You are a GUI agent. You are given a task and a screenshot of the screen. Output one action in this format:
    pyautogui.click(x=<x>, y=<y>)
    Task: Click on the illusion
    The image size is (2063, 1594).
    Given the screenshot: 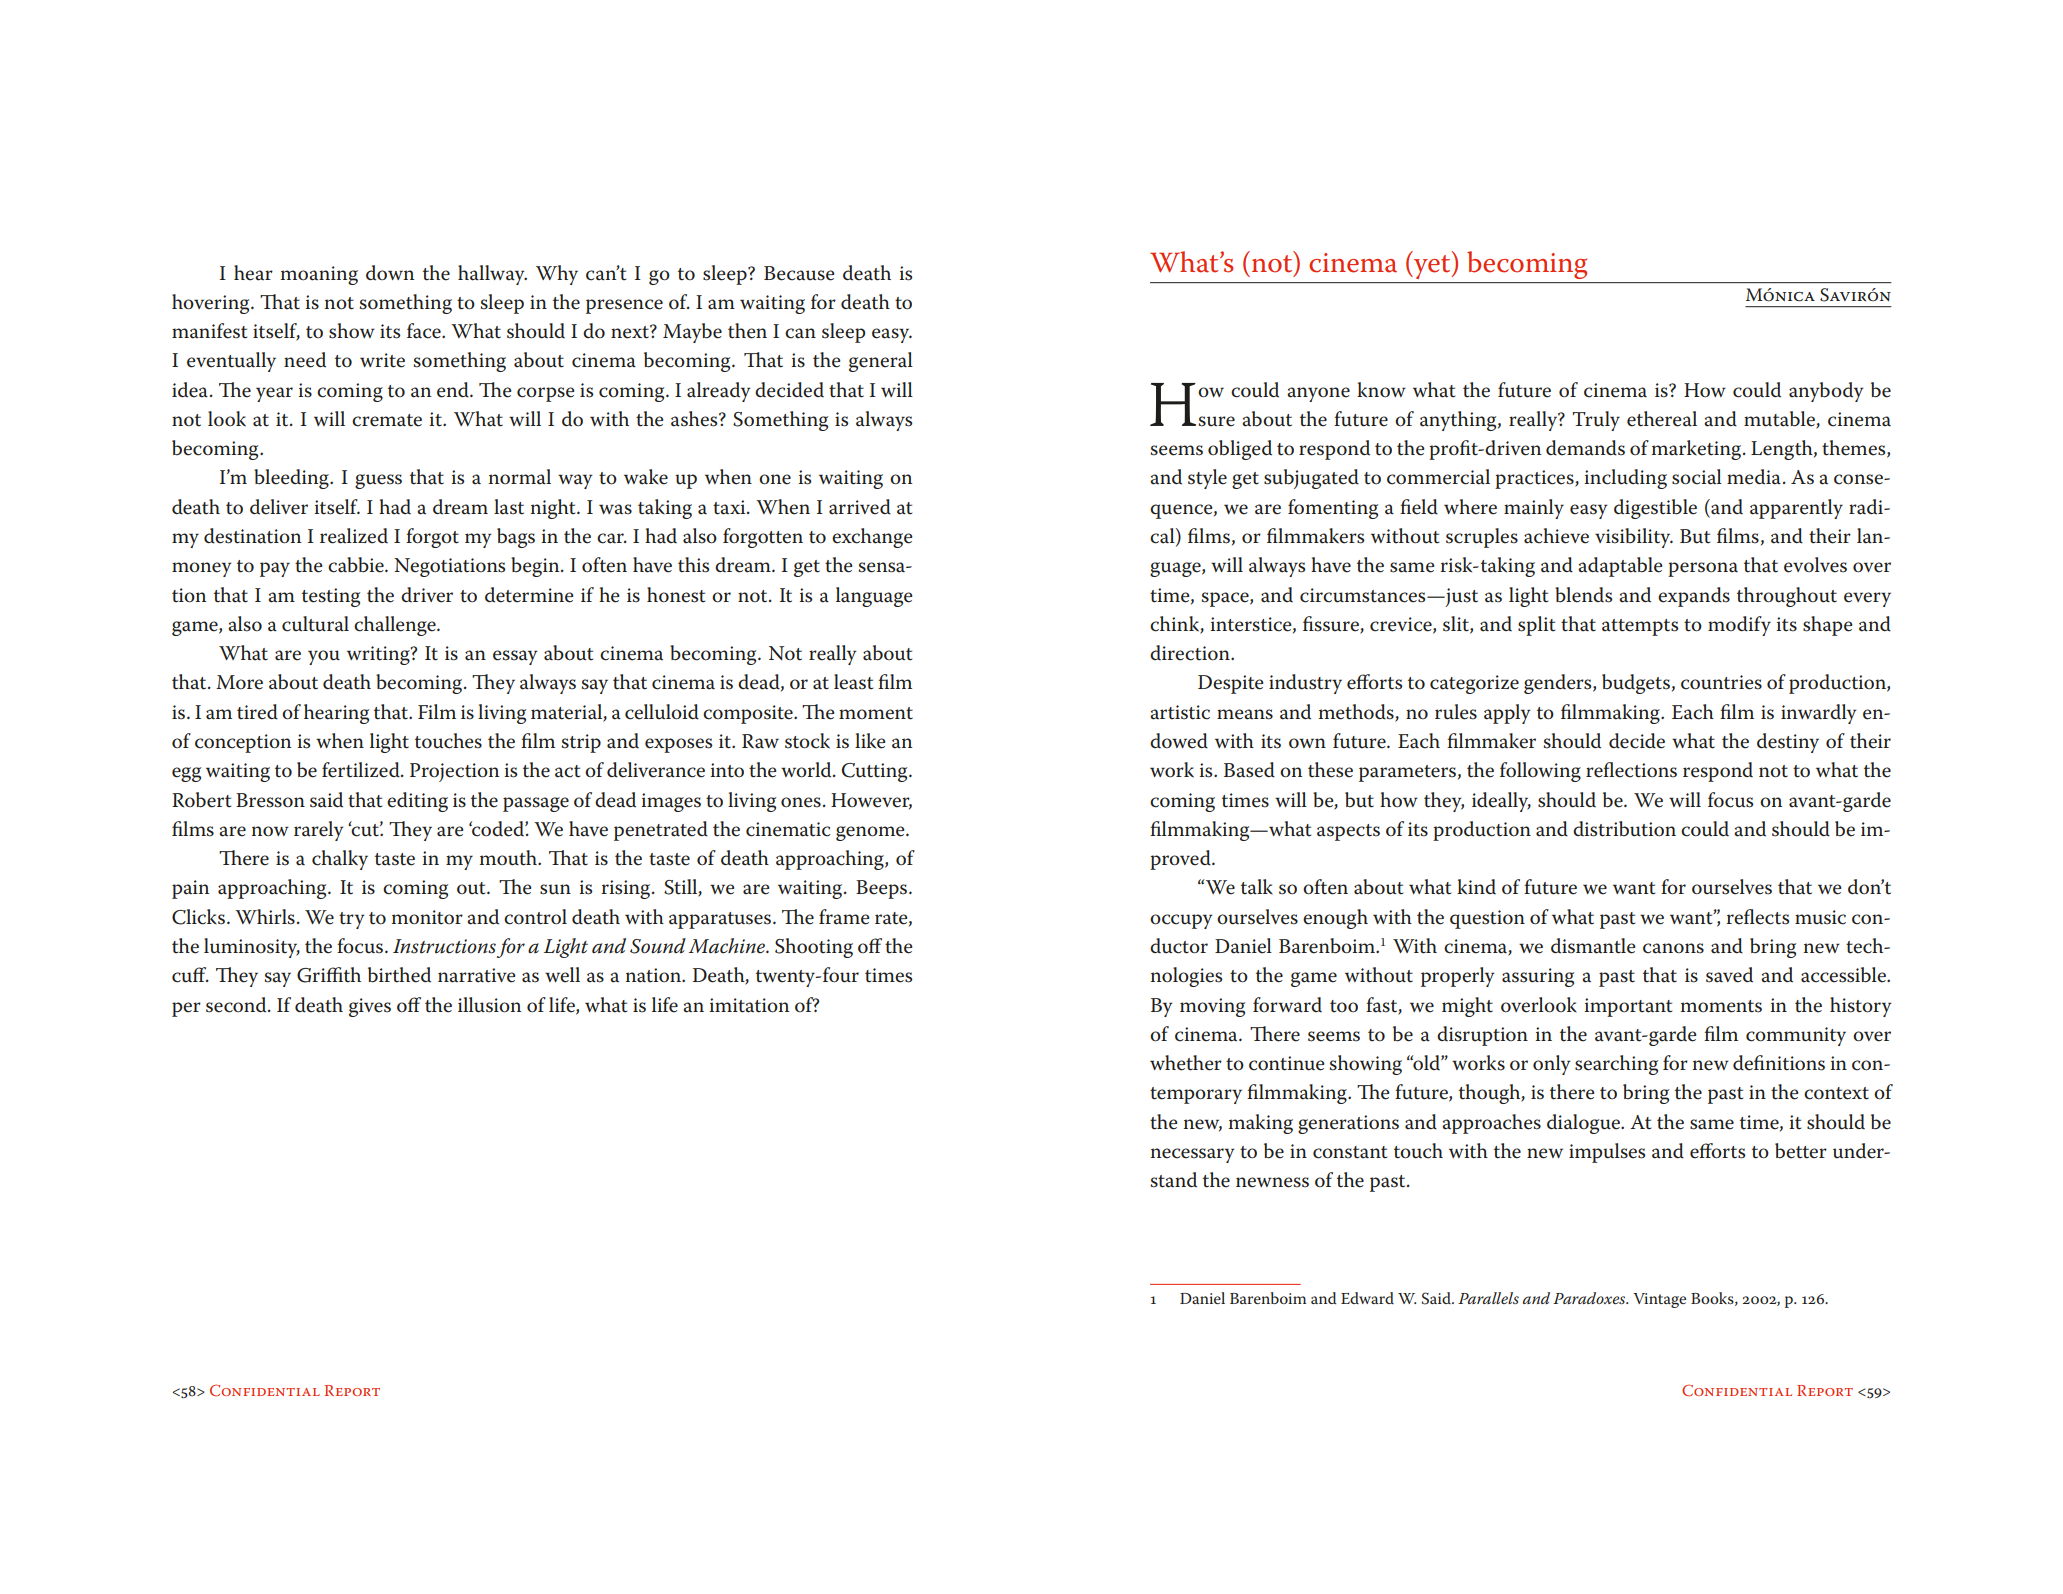 What is the action you would take?
    pyautogui.click(x=489, y=1005)
